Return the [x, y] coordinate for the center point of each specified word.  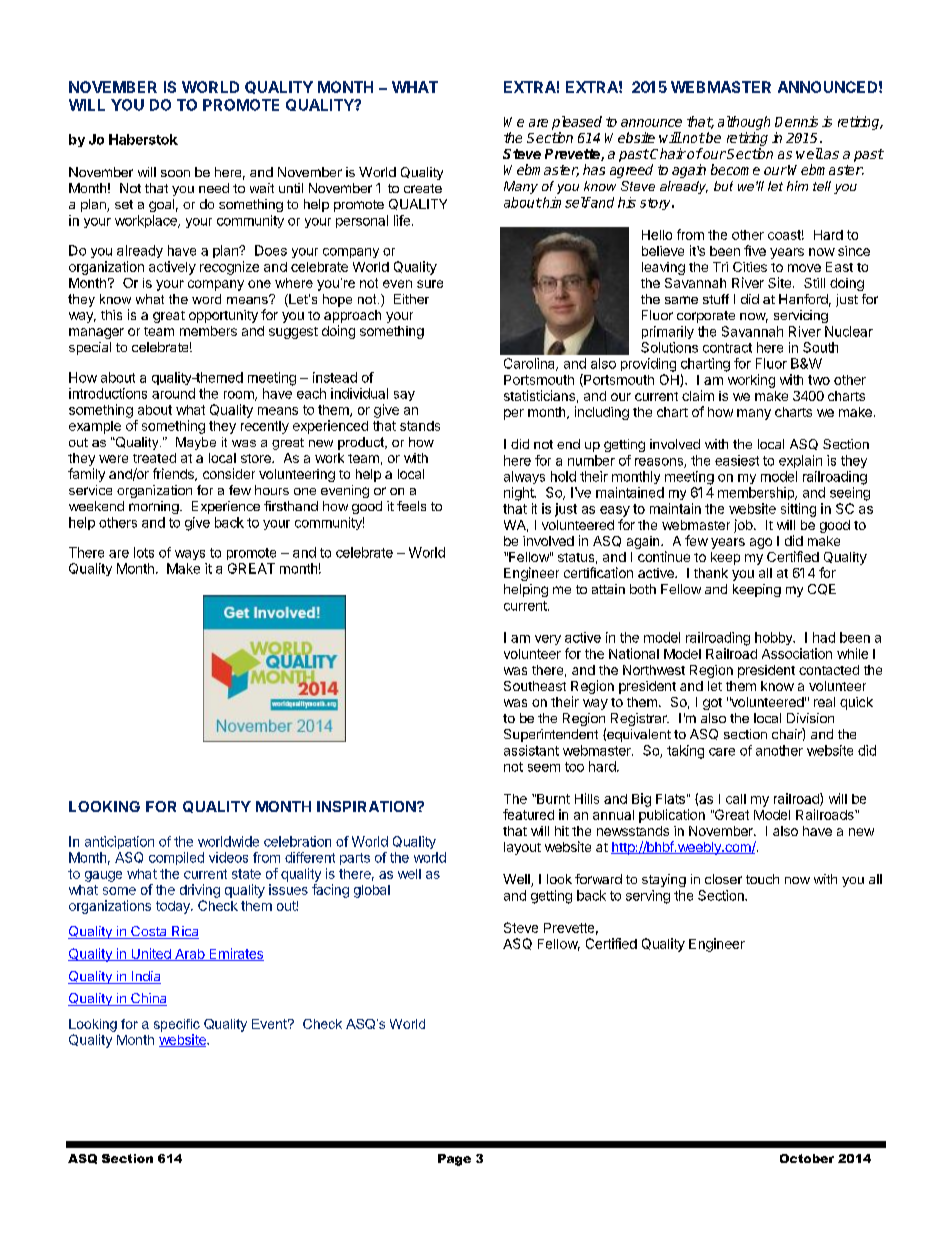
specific [177, 1025]
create [423, 188]
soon [175, 173]
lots [144, 552]
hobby [775, 638]
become [735, 169]
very [548, 640]
